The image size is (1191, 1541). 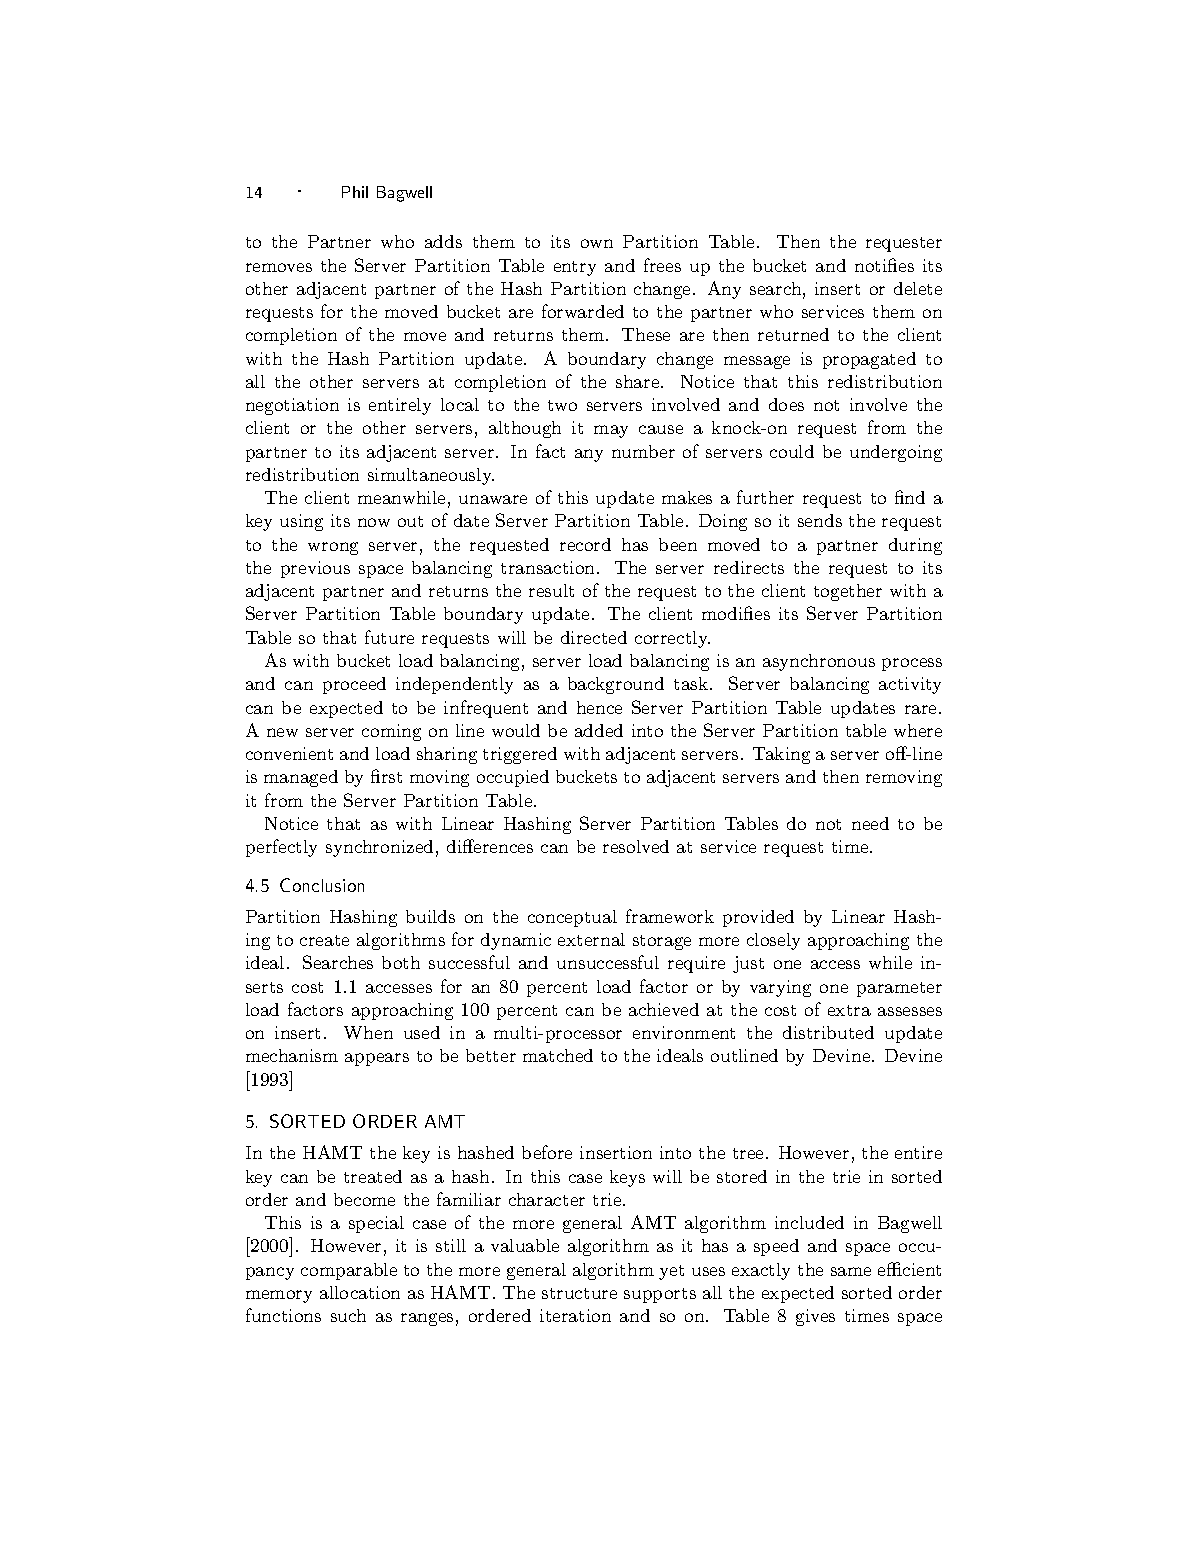 I want to click on own, so click(x=597, y=243).
